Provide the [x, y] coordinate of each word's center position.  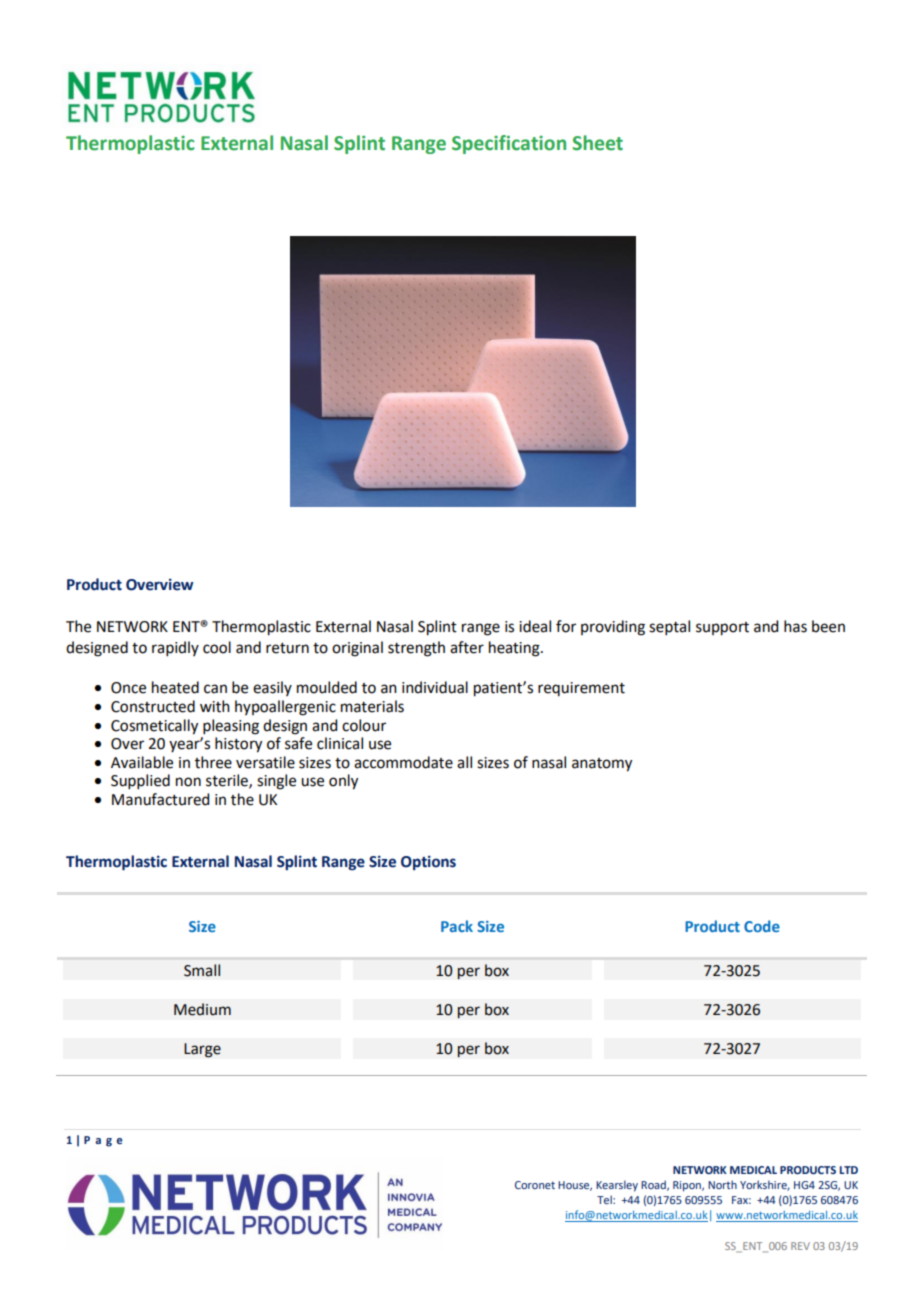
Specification [509, 144]
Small [202, 970]
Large [202, 1050]
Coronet [535, 1185]
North [722, 1184]
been [828, 626]
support [722, 629]
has [795, 626]
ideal [535, 626]
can [215, 689]
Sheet [597, 143]
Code [762, 926]
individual [435, 687]
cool [217, 647]
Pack [457, 926]
